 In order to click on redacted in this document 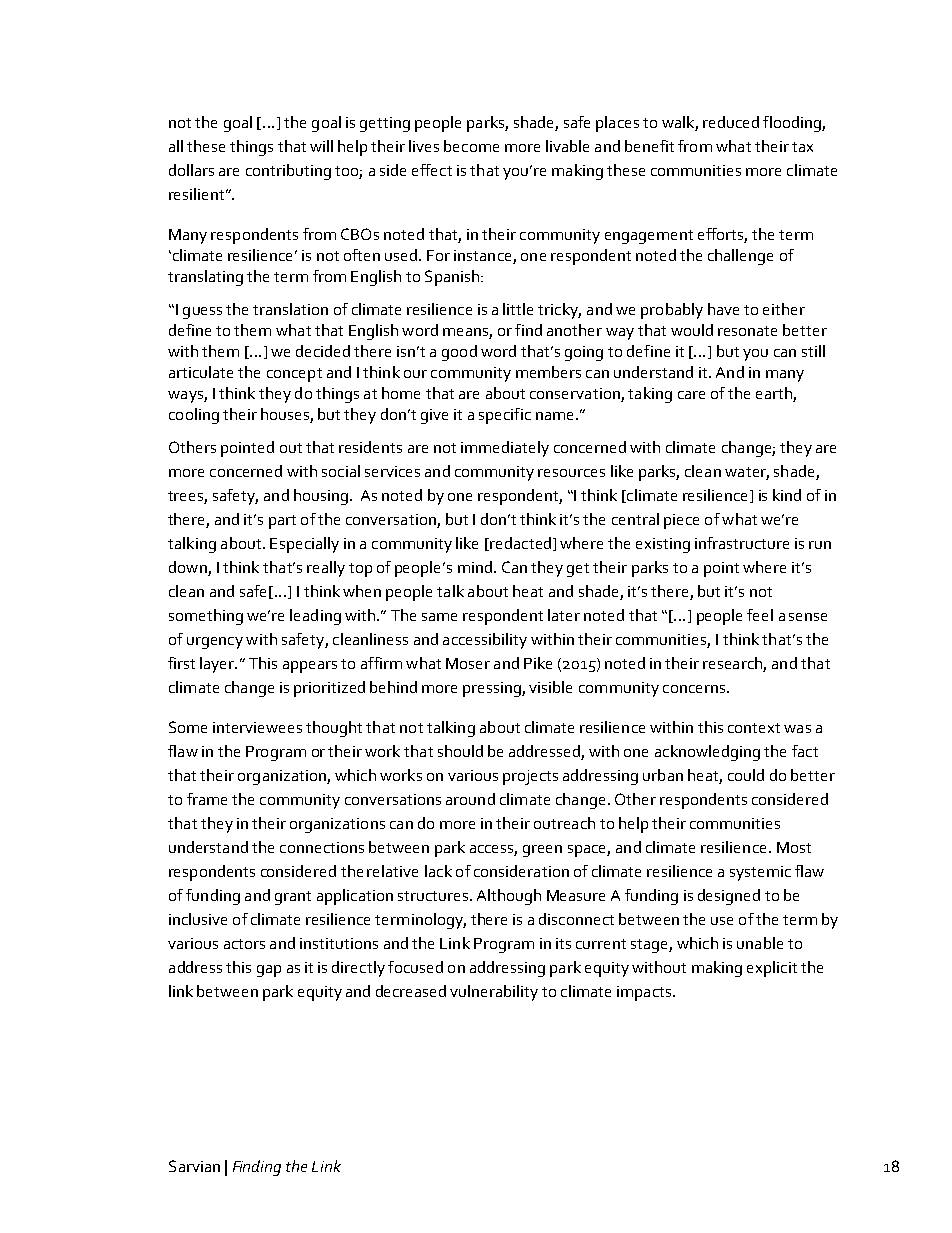, I will do `click(519, 544)`.
